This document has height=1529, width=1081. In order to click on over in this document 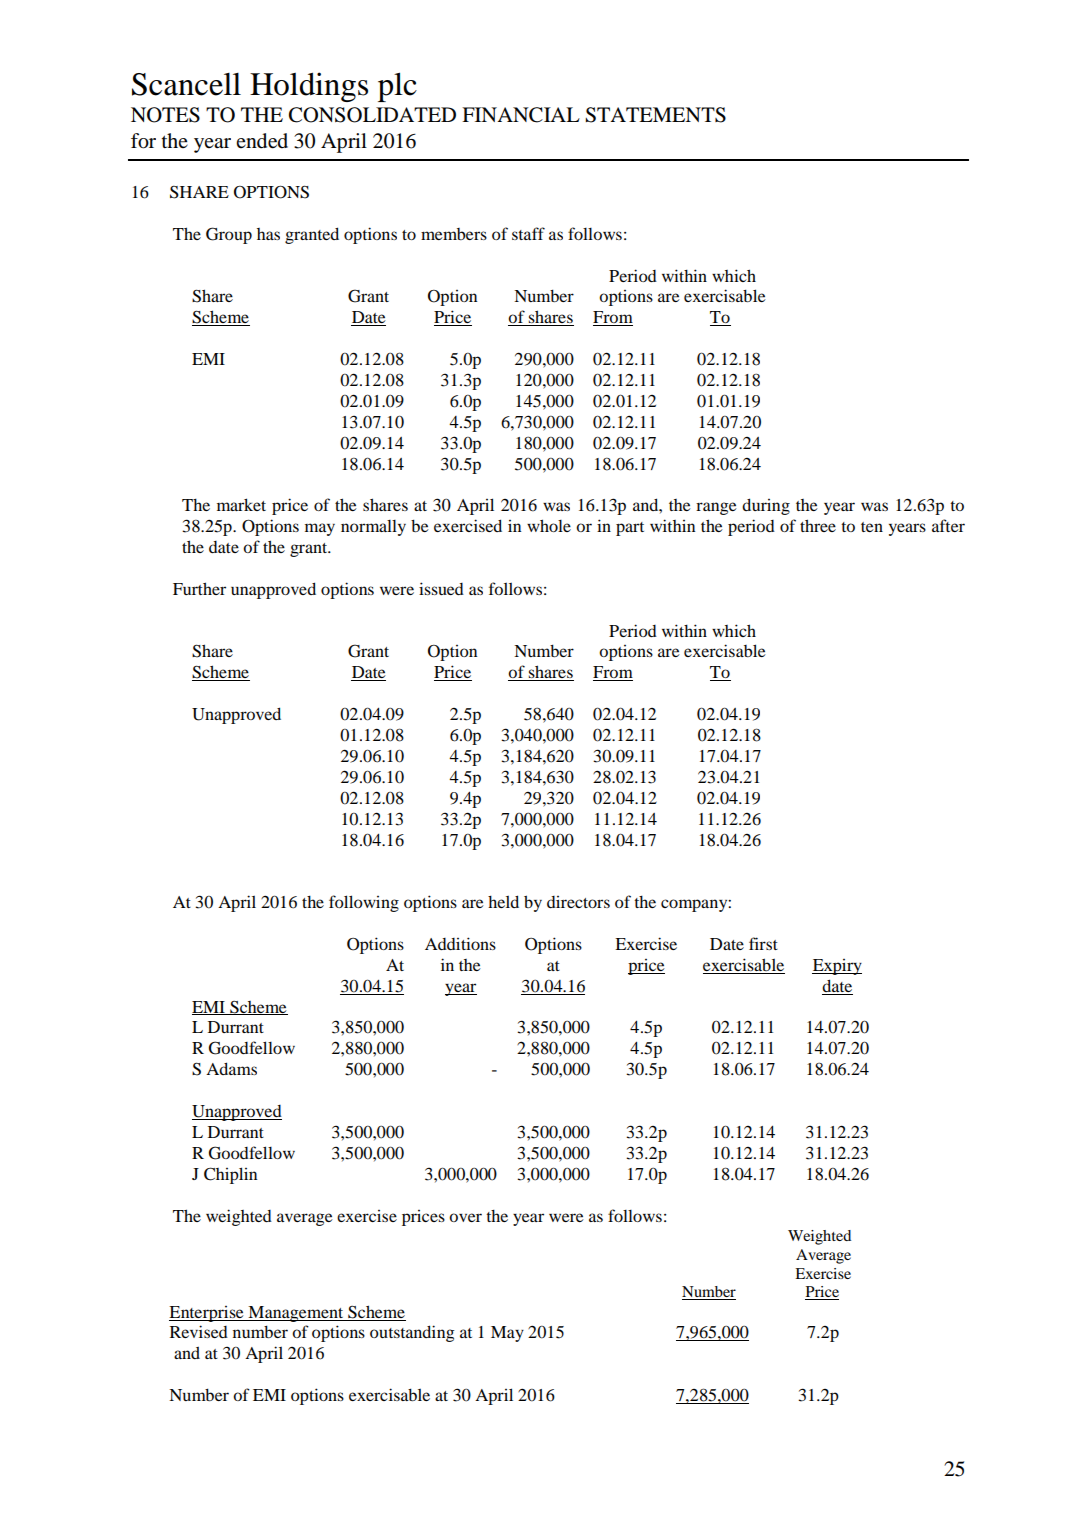, I will do `click(465, 1217)`.
